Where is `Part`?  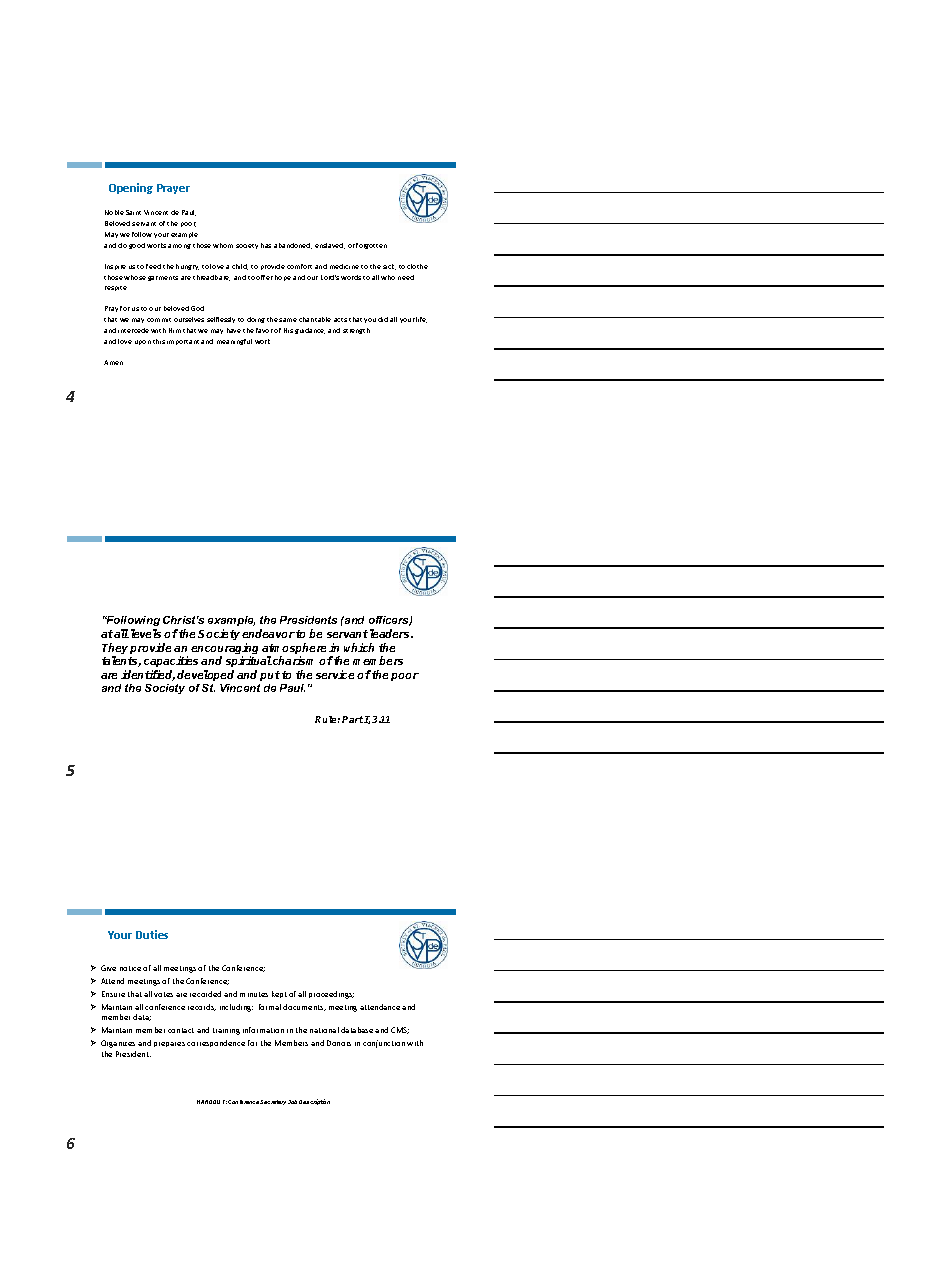 Part is located at coordinates (352, 719).
